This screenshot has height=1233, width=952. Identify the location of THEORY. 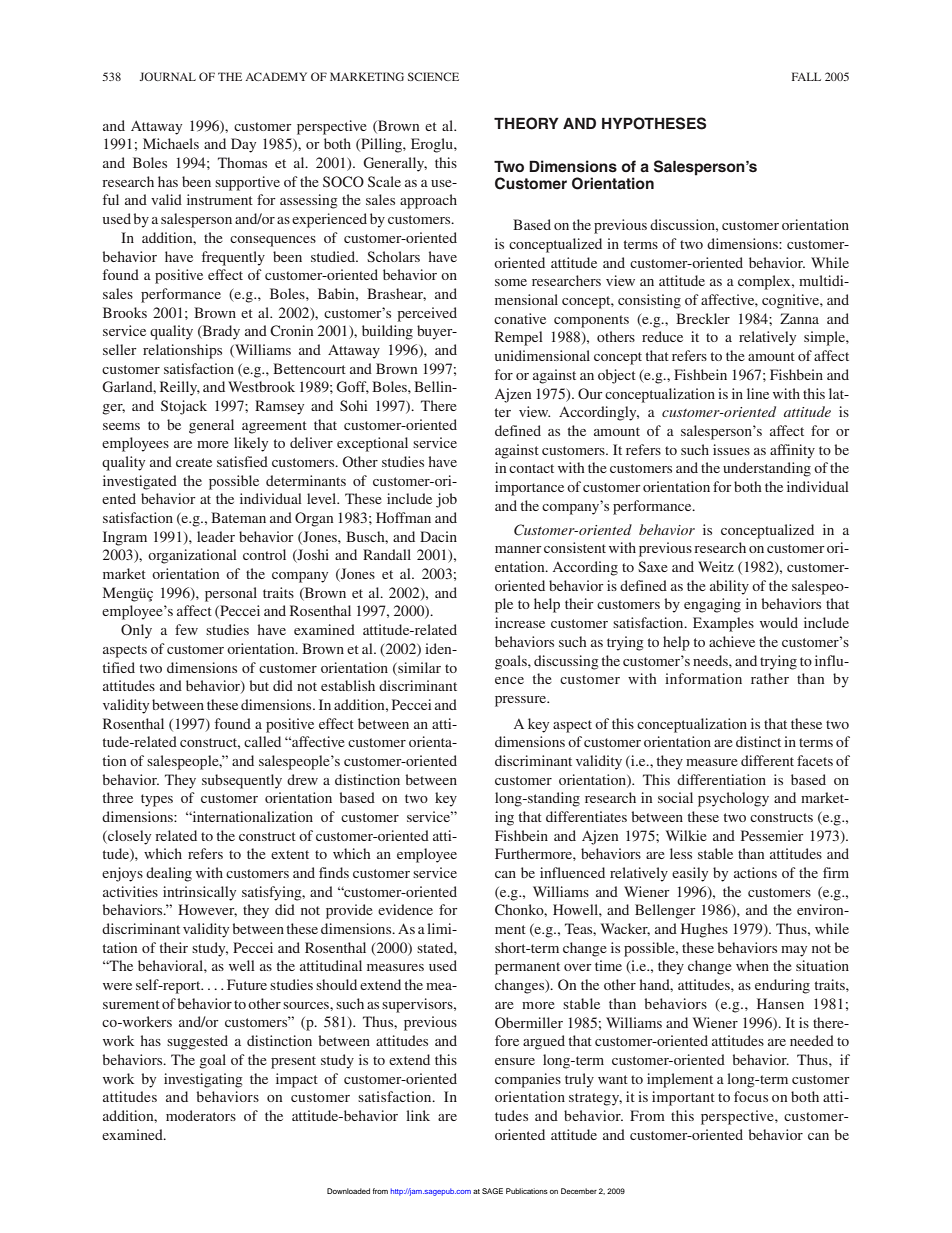
(526, 123).
